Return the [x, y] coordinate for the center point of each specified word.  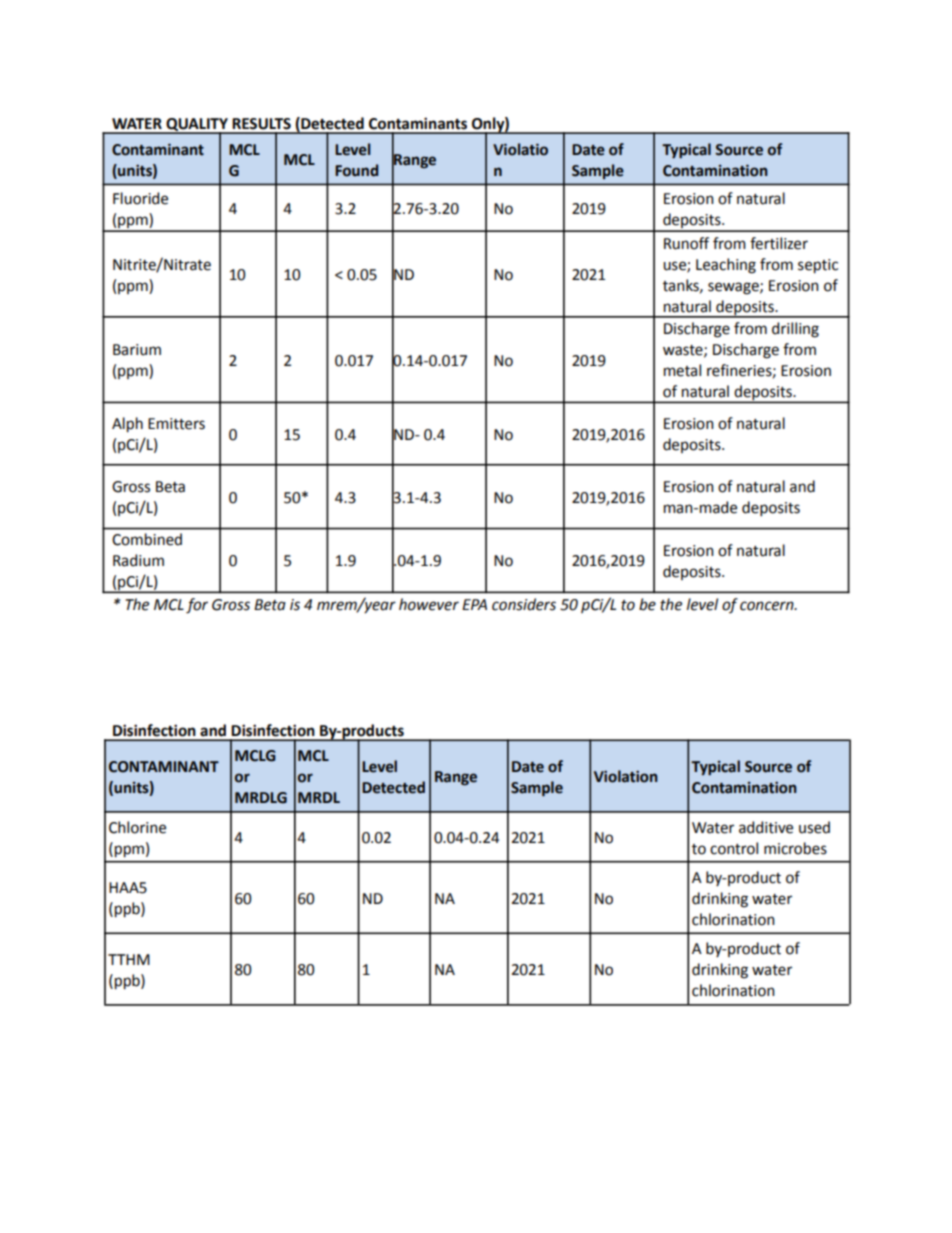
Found [356, 170]
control [734, 848]
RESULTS [261, 124]
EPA [474, 604]
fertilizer [779, 243]
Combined [147, 539]
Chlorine [137, 827]
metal [682, 370]
